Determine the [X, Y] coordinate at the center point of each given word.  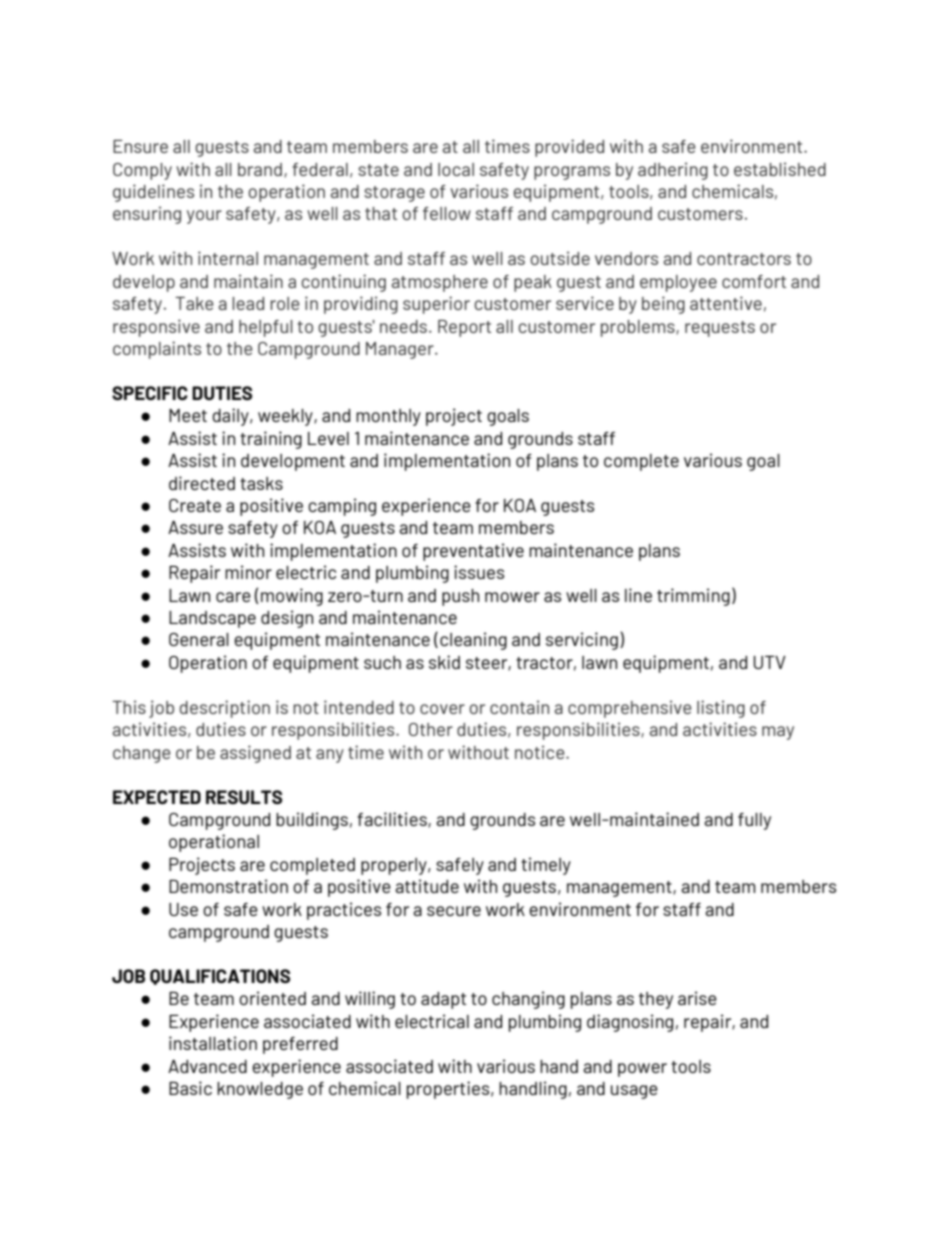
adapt [443, 1000]
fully [754, 821]
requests [720, 329]
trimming [693, 597]
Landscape [212, 619]
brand [260, 169]
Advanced [207, 1066]
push [460, 597]
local [456, 169]
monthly [388, 417]
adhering [673, 171]
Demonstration [228, 886]
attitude [427, 886]
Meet [188, 415]
